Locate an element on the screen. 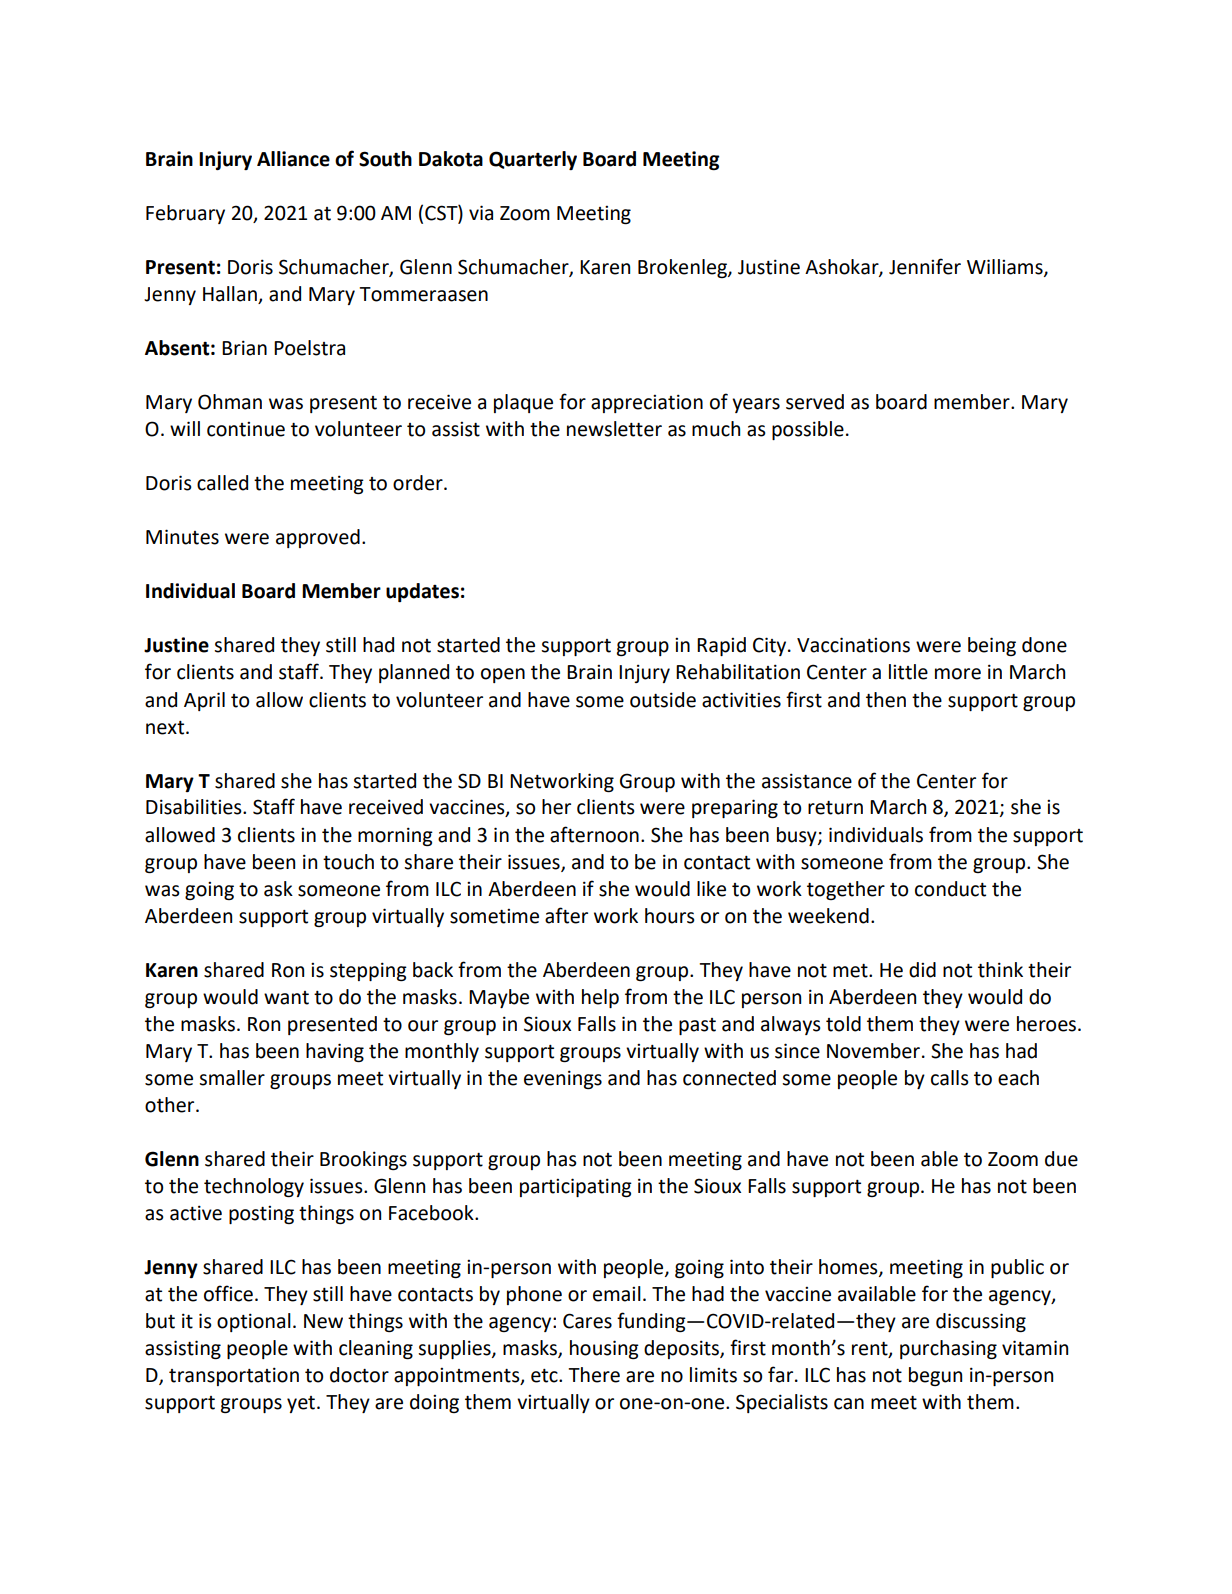  Jennifer is located at coordinates (925, 266).
